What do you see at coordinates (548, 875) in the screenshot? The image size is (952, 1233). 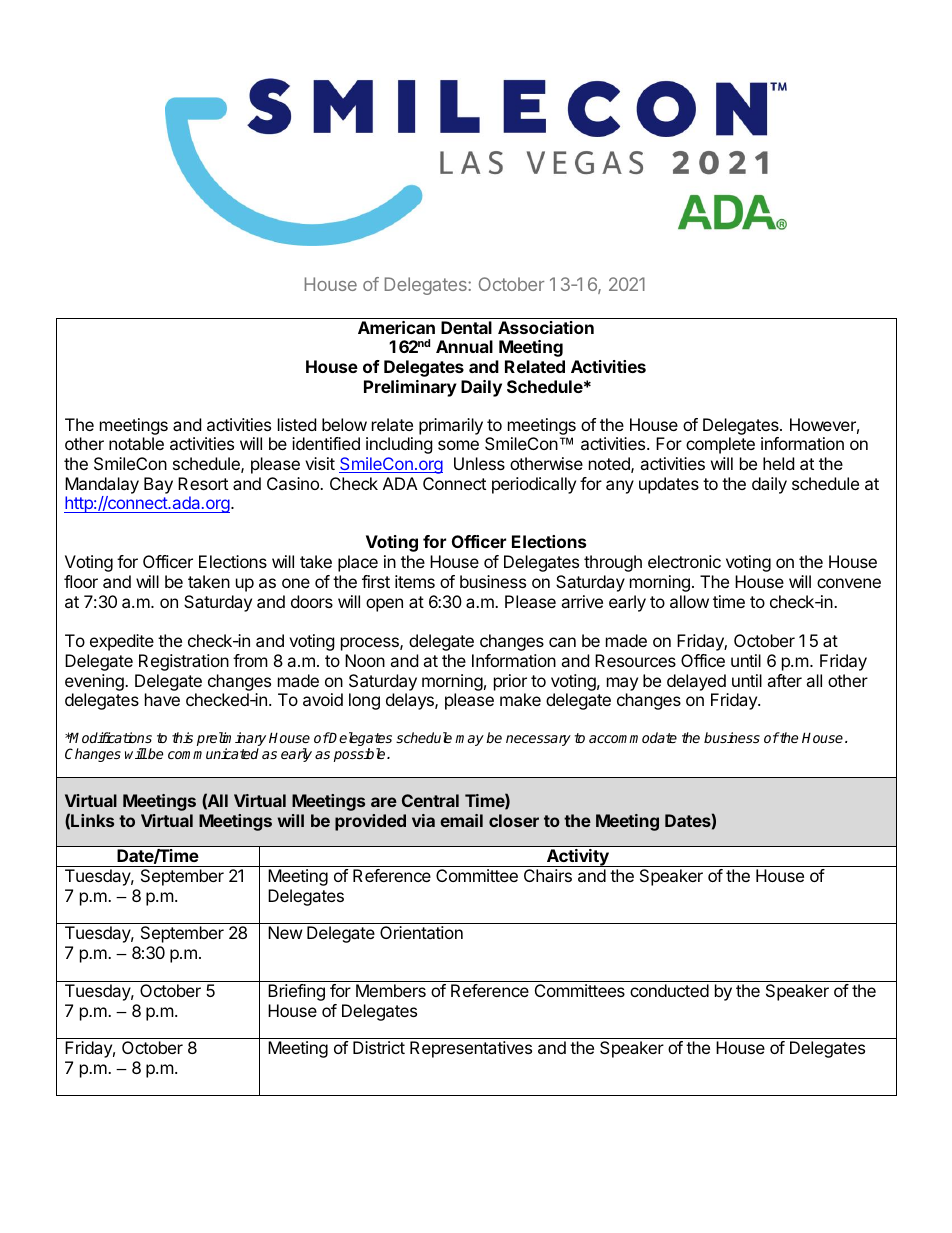 I see `Chairs` at bounding box center [548, 875].
